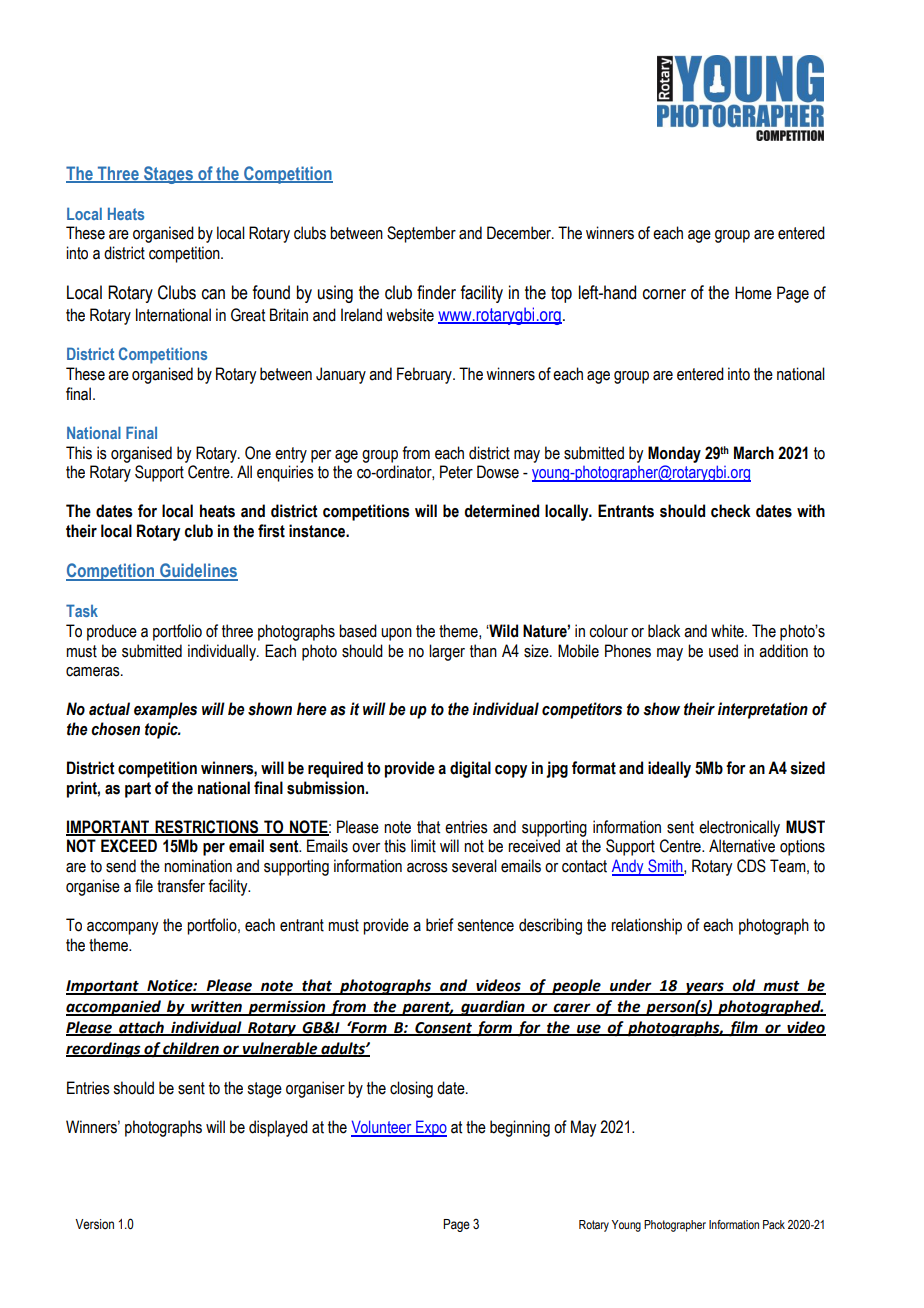  I want to click on can, so click(213, 294).
